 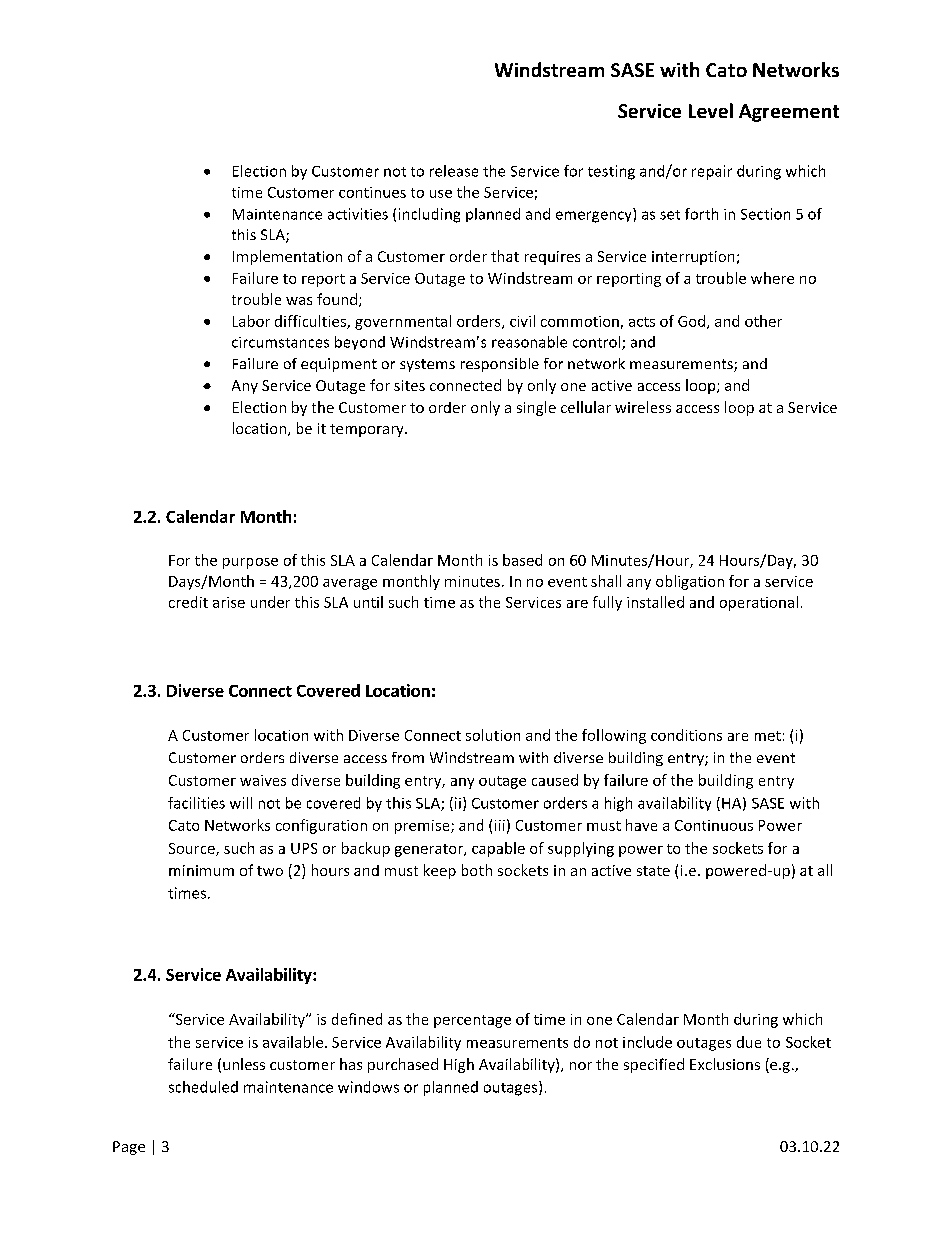 What do you see at coordinates (287, 257) in the image?
I see `Implementation` at bounding box center [287, 257].
